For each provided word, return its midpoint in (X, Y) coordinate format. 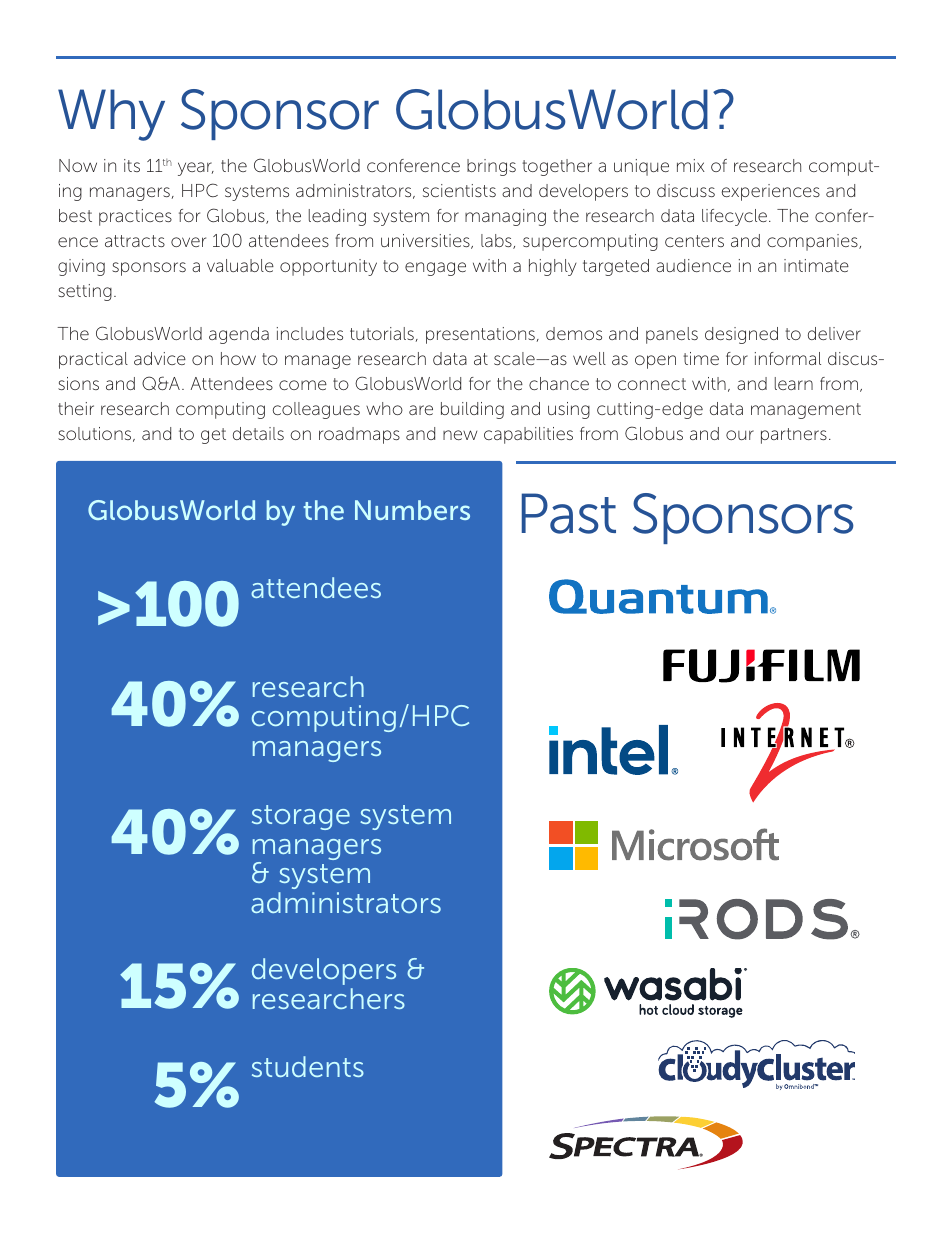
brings (491, 167)
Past (569, 513)
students (308, 1066)
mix (691, 165)
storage (301, 817)
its (132, 165)
